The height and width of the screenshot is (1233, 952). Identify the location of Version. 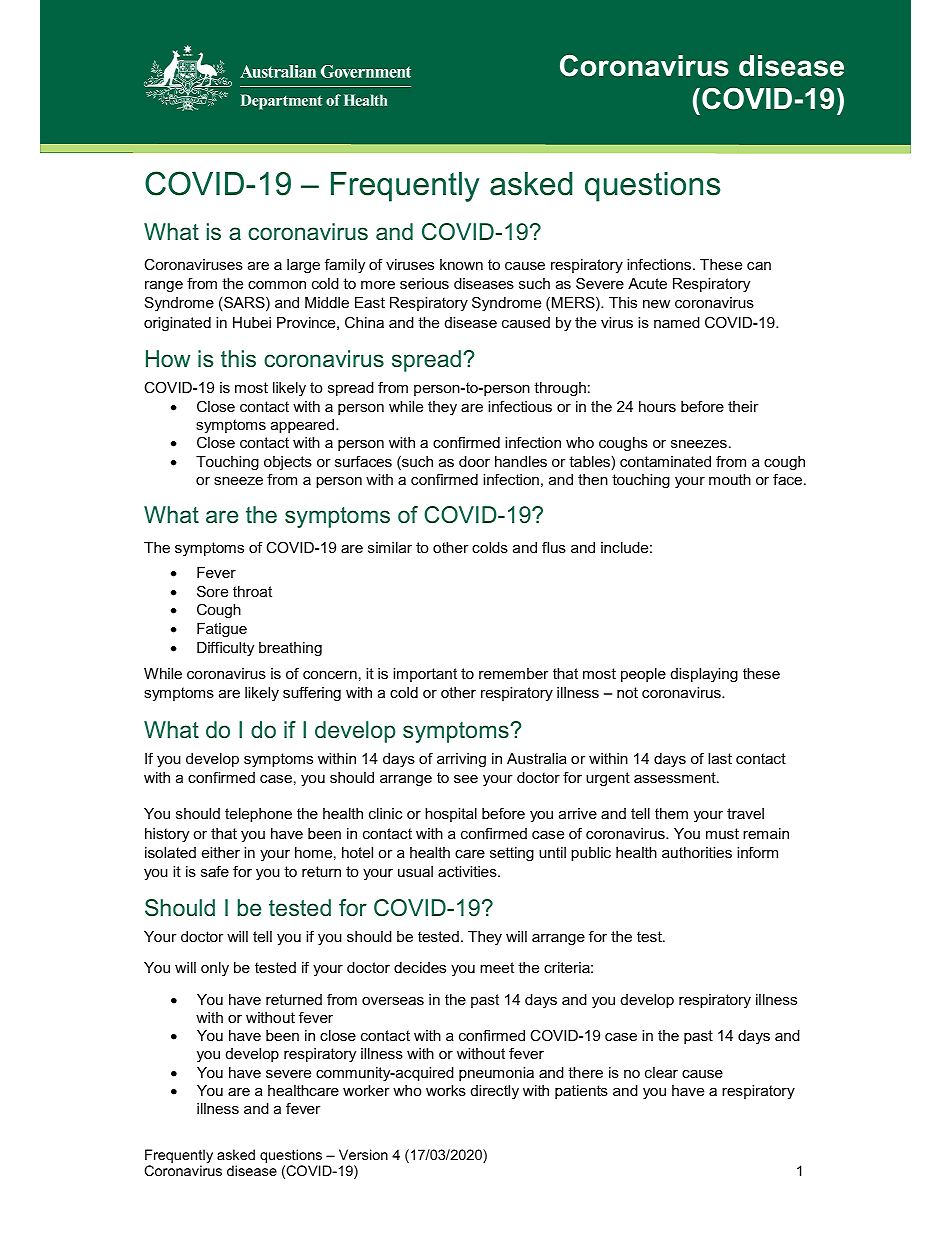
(363, 1154).
